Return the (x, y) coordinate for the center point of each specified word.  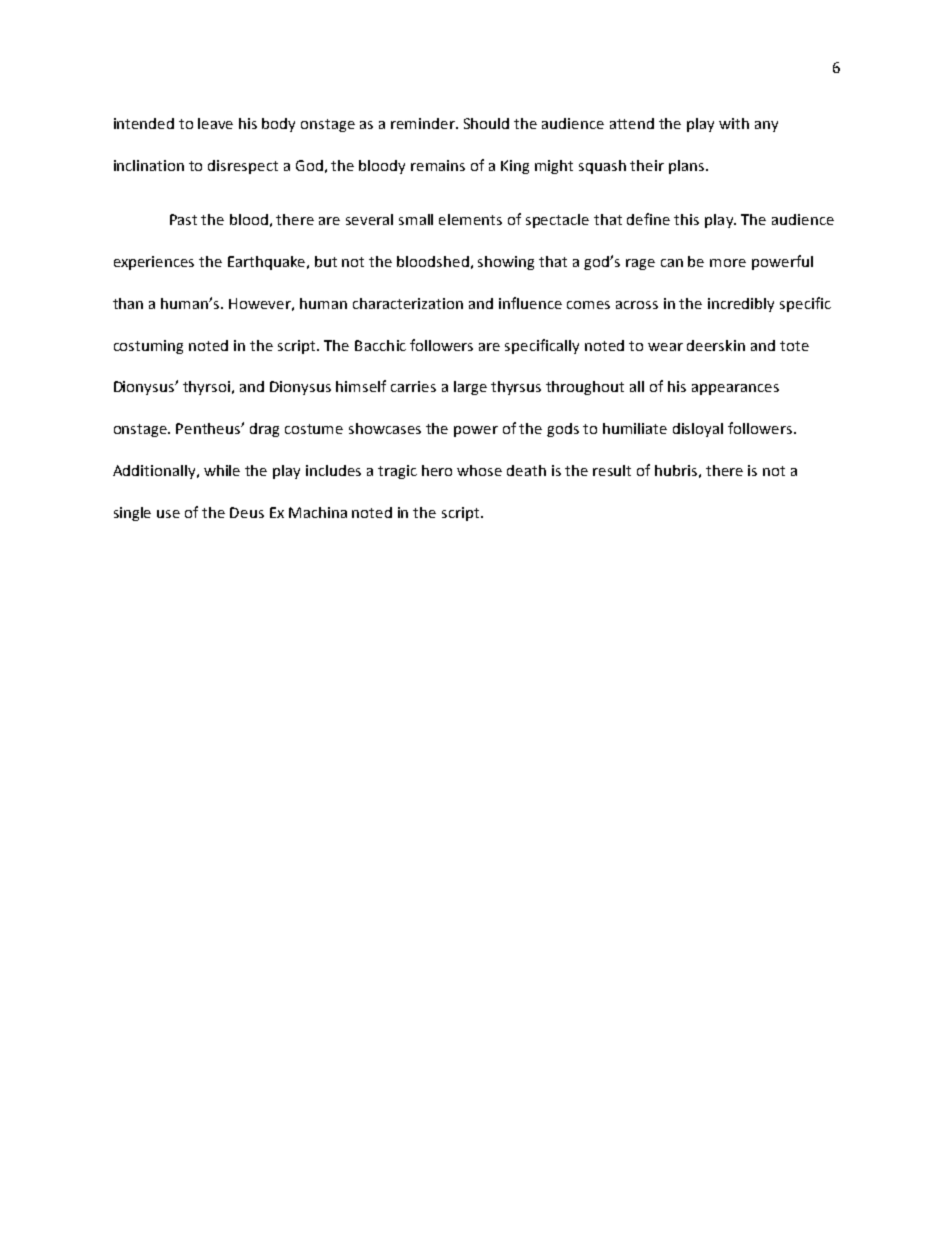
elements (470, 219)
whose (479, 470)
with (734, 123)
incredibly (741, 305)
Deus (247, 512)
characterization (408, 303)
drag (264, 430)
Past (183, 219)
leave (215, 123)
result (612, 470)
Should (486, 123)
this (686, 219)
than (128, 303)
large (470, 388)
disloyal (698, 430)
